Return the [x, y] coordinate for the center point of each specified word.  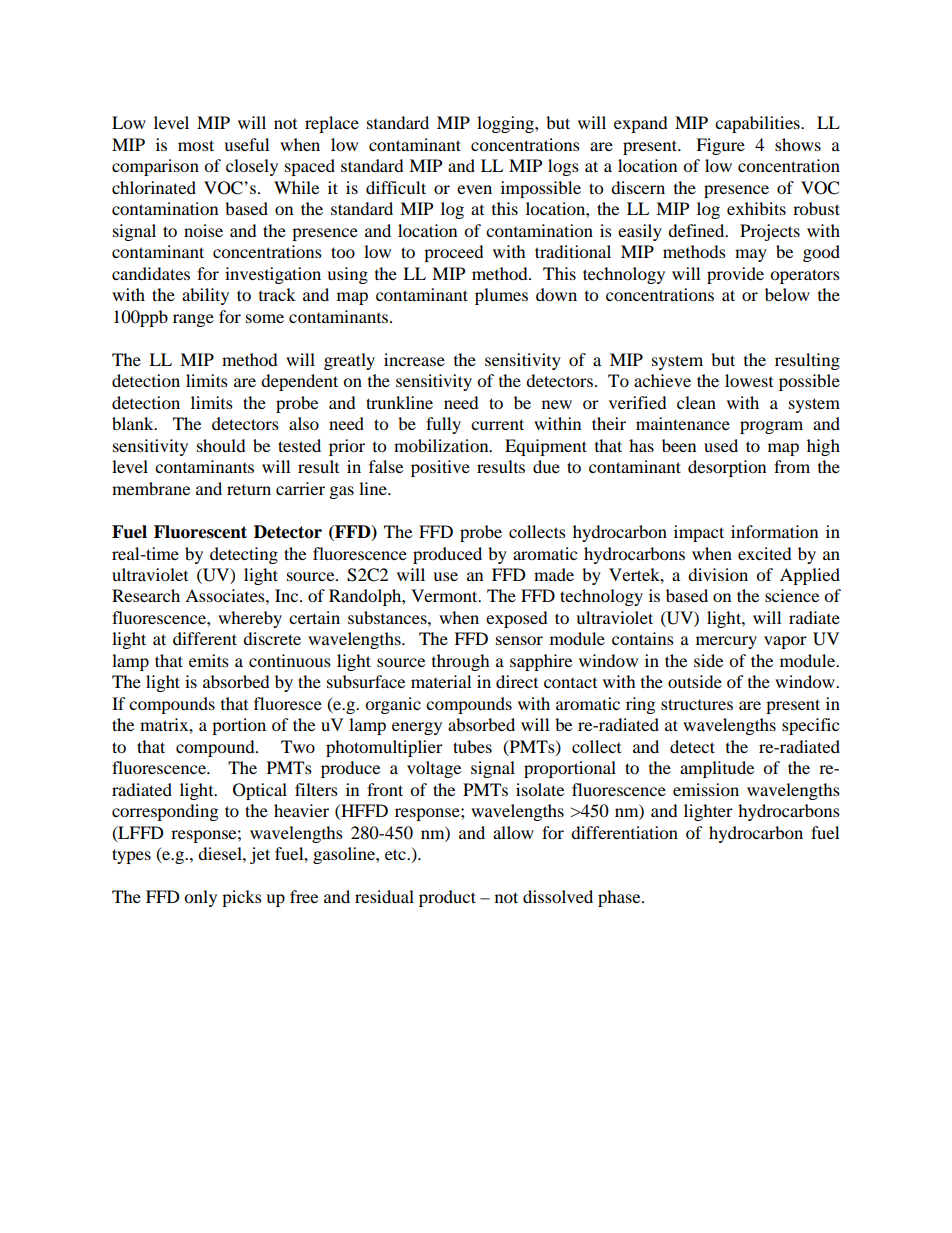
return [249, 490]
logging [506, 124]
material [441, 681]
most [196, 145]
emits [209, 660]
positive [440, 468]
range [193, 320]
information [774, 531]
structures [697, 704]
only [200, 898]
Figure [720, 146]
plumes [501, 296]
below [787, 294]
